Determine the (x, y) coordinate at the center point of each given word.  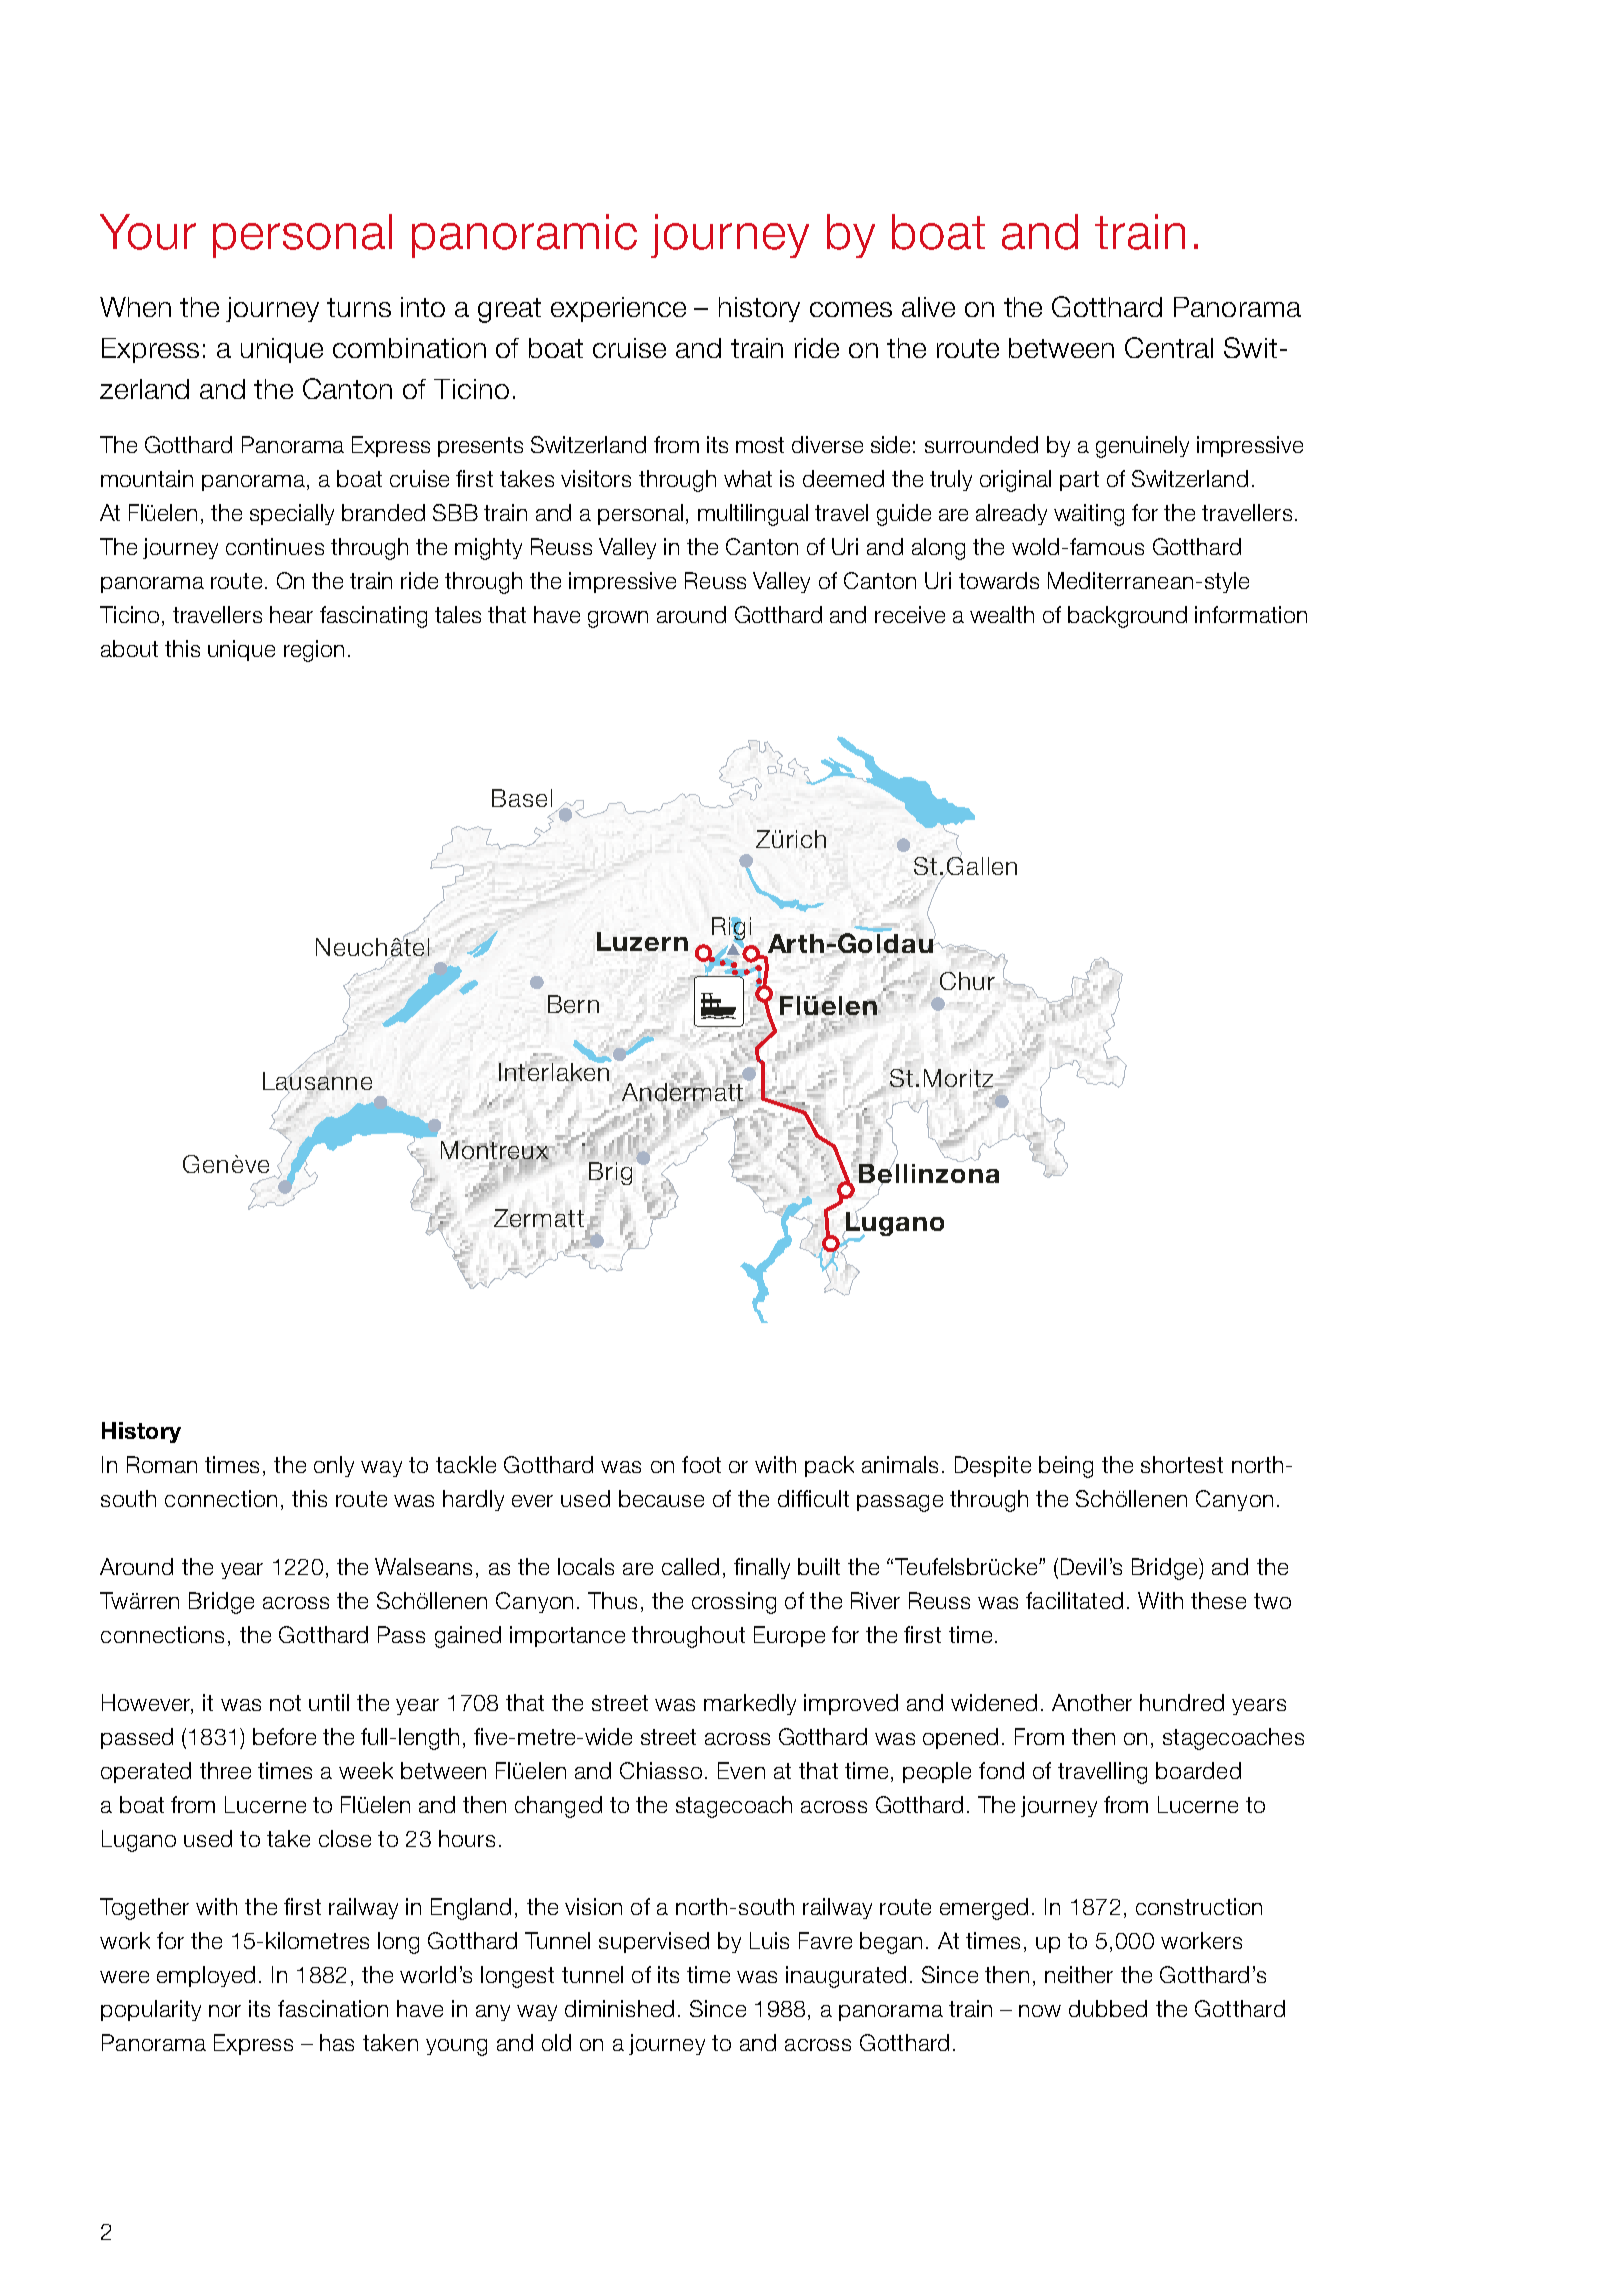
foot (701, 1464)
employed (206, 1976)
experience (618, 309)
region (314, 651)
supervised (654, 1942)
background (1127, 617)
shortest (1182, 1464)
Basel (522, 798)
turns (359, 307)
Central (1169, 347)
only (334, 1466)
